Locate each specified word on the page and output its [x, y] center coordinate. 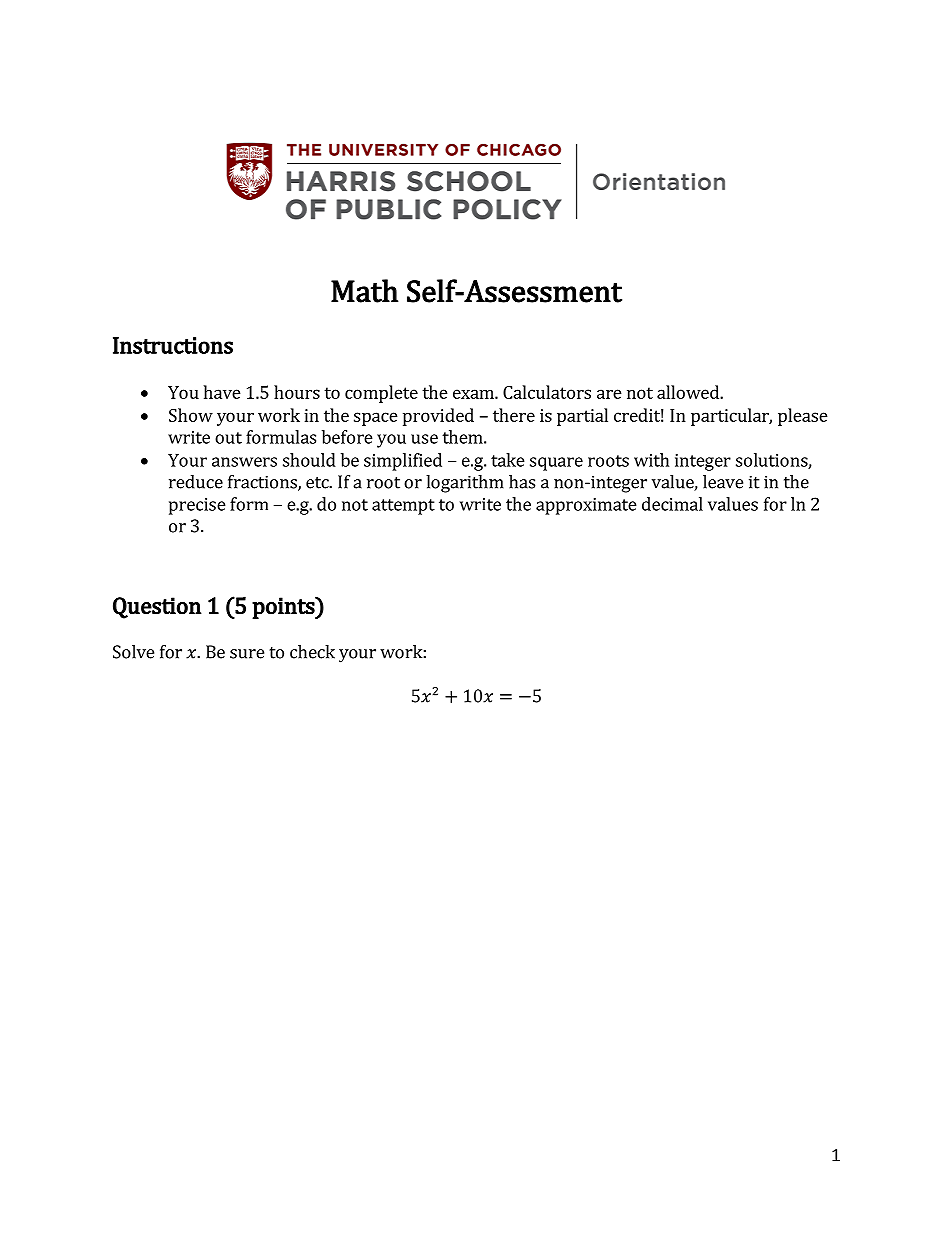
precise [197, 506]
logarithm [465, 484]
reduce [196, 482]
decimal [672, 504]
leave [723, 482]
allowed [689, 392]
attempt [403, 507]
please [803, 417]
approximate [586, 506]
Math [365, 291]
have [222, 392]
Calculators [547, 392]
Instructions [173, 345]
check [312, 652]
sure [247, 654]
